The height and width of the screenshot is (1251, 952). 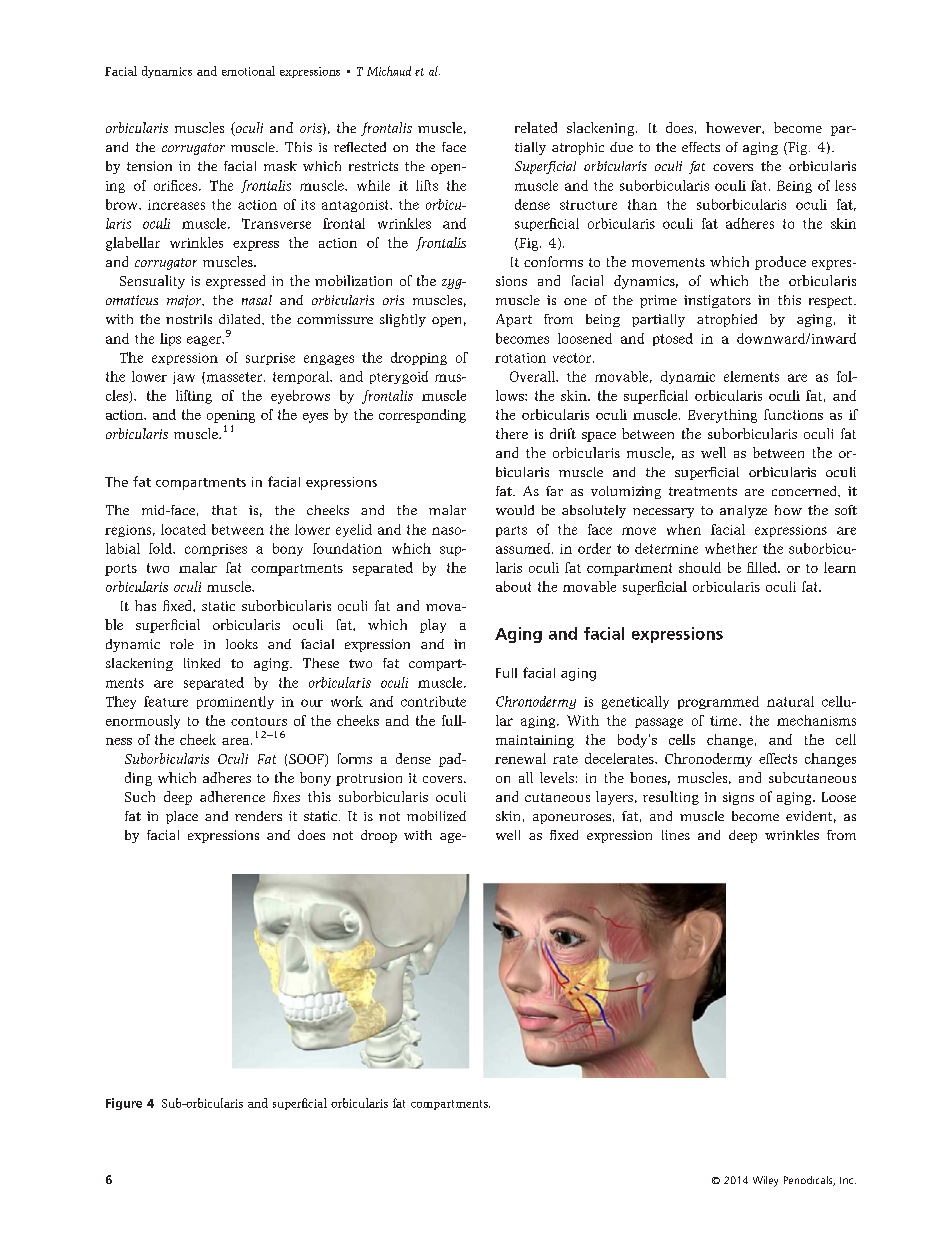 What do you see at coordinates (734, 127) in the screenshot?
I see `however` at bounding box center [734, 127].
